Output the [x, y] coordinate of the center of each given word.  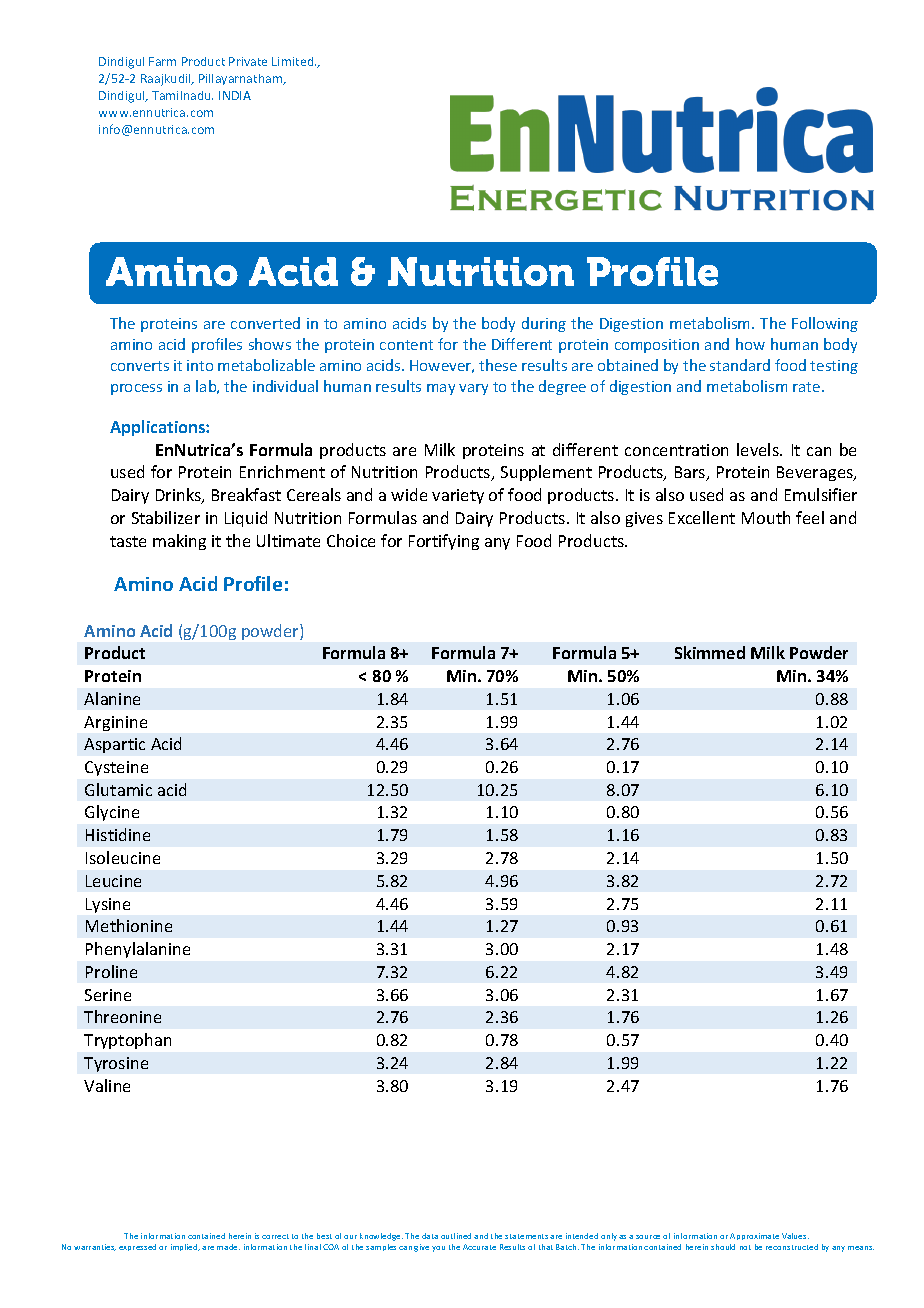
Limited [294, 61]
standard [740, 365]
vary [473, 389]
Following [825, 324]
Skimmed [710, 652]
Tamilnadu [182, 95]
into [200, 365]
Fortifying [444, 542]
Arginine [115, 723]
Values [795, 1236]
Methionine [129, 925]
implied [185, 1247]
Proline [111, 971]
